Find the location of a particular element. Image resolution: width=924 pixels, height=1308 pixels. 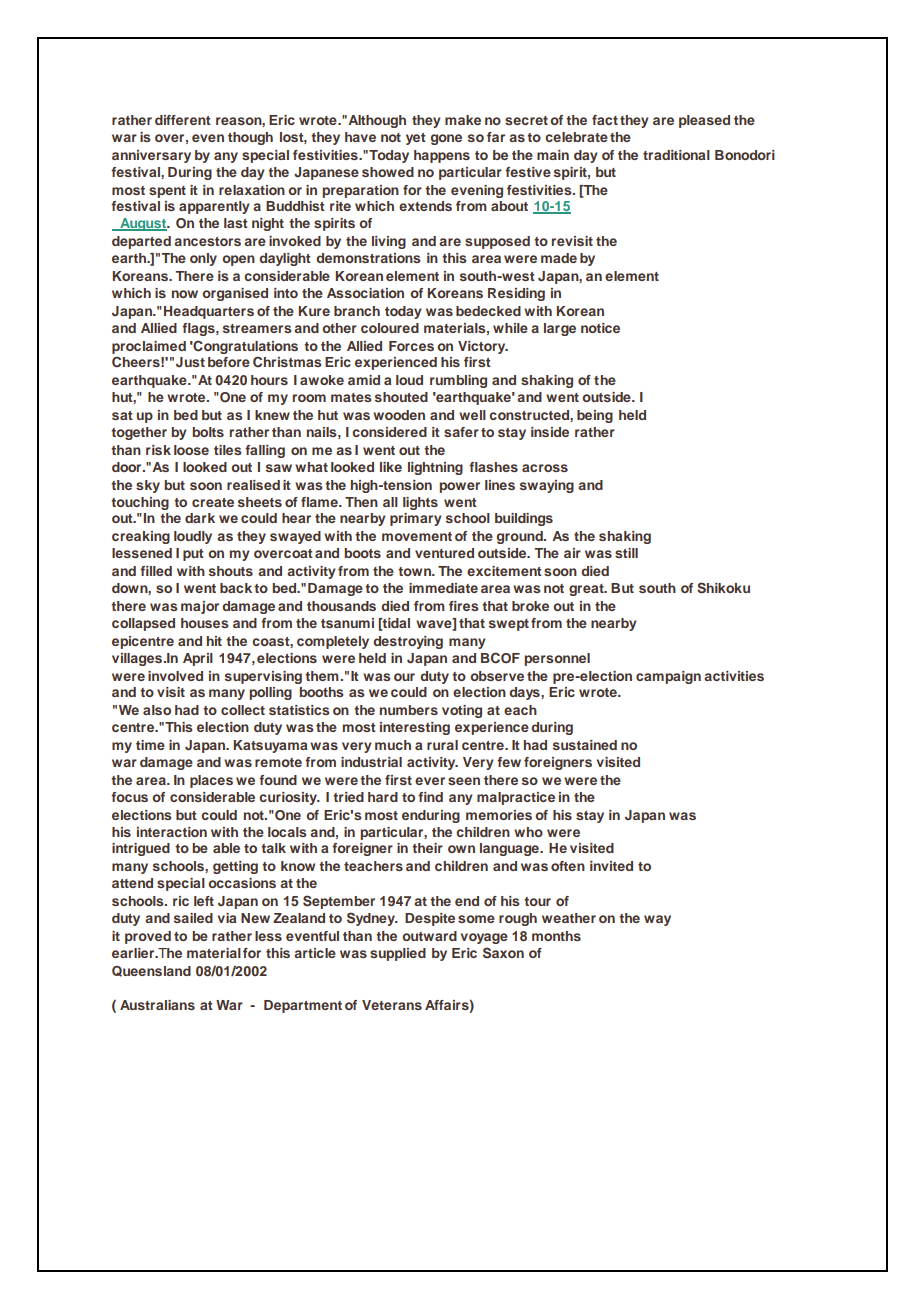

Queensland is located at coordinates (151, 971).
